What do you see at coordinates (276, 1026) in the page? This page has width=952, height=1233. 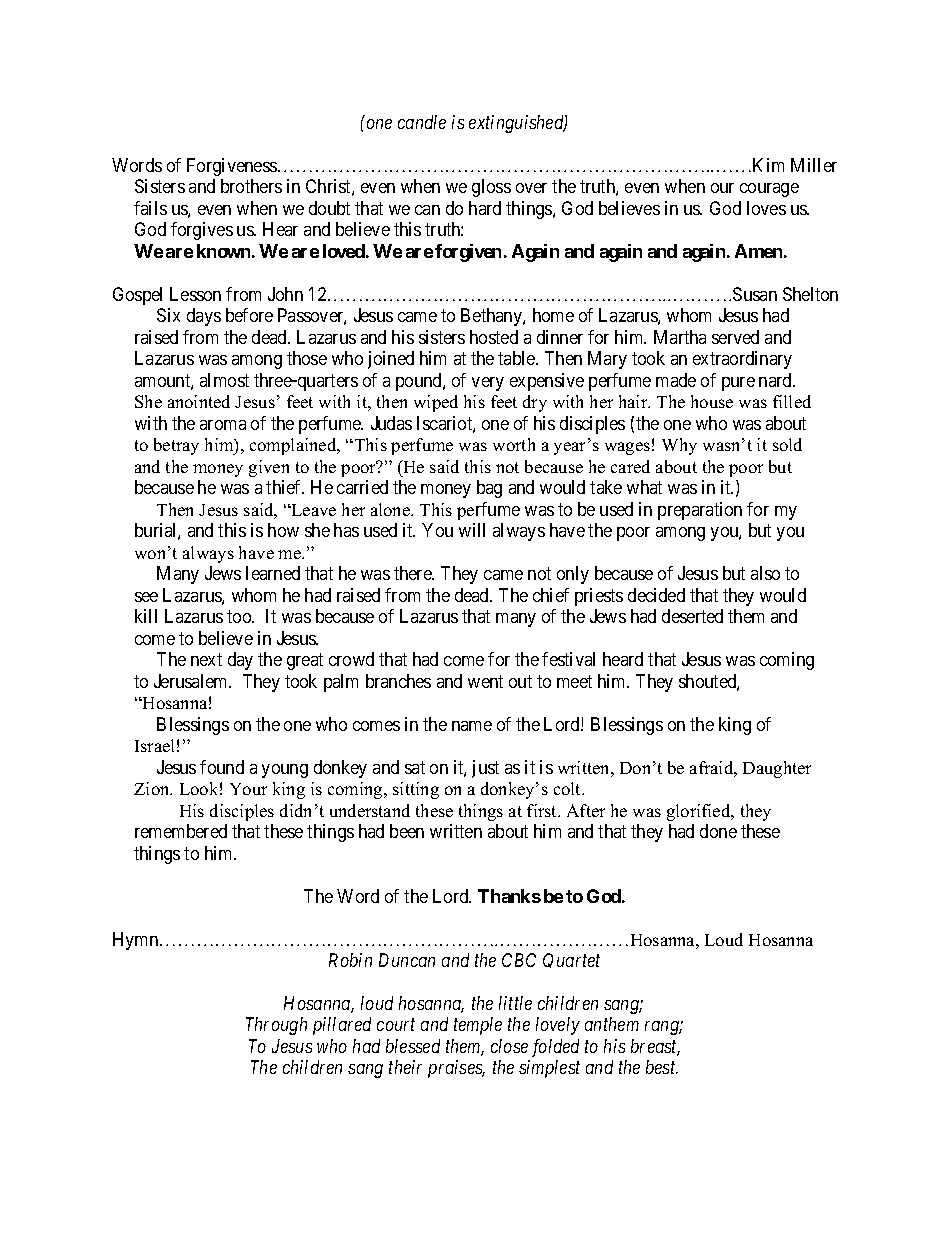 I see `Through` at bounding box center [276, 1026].
